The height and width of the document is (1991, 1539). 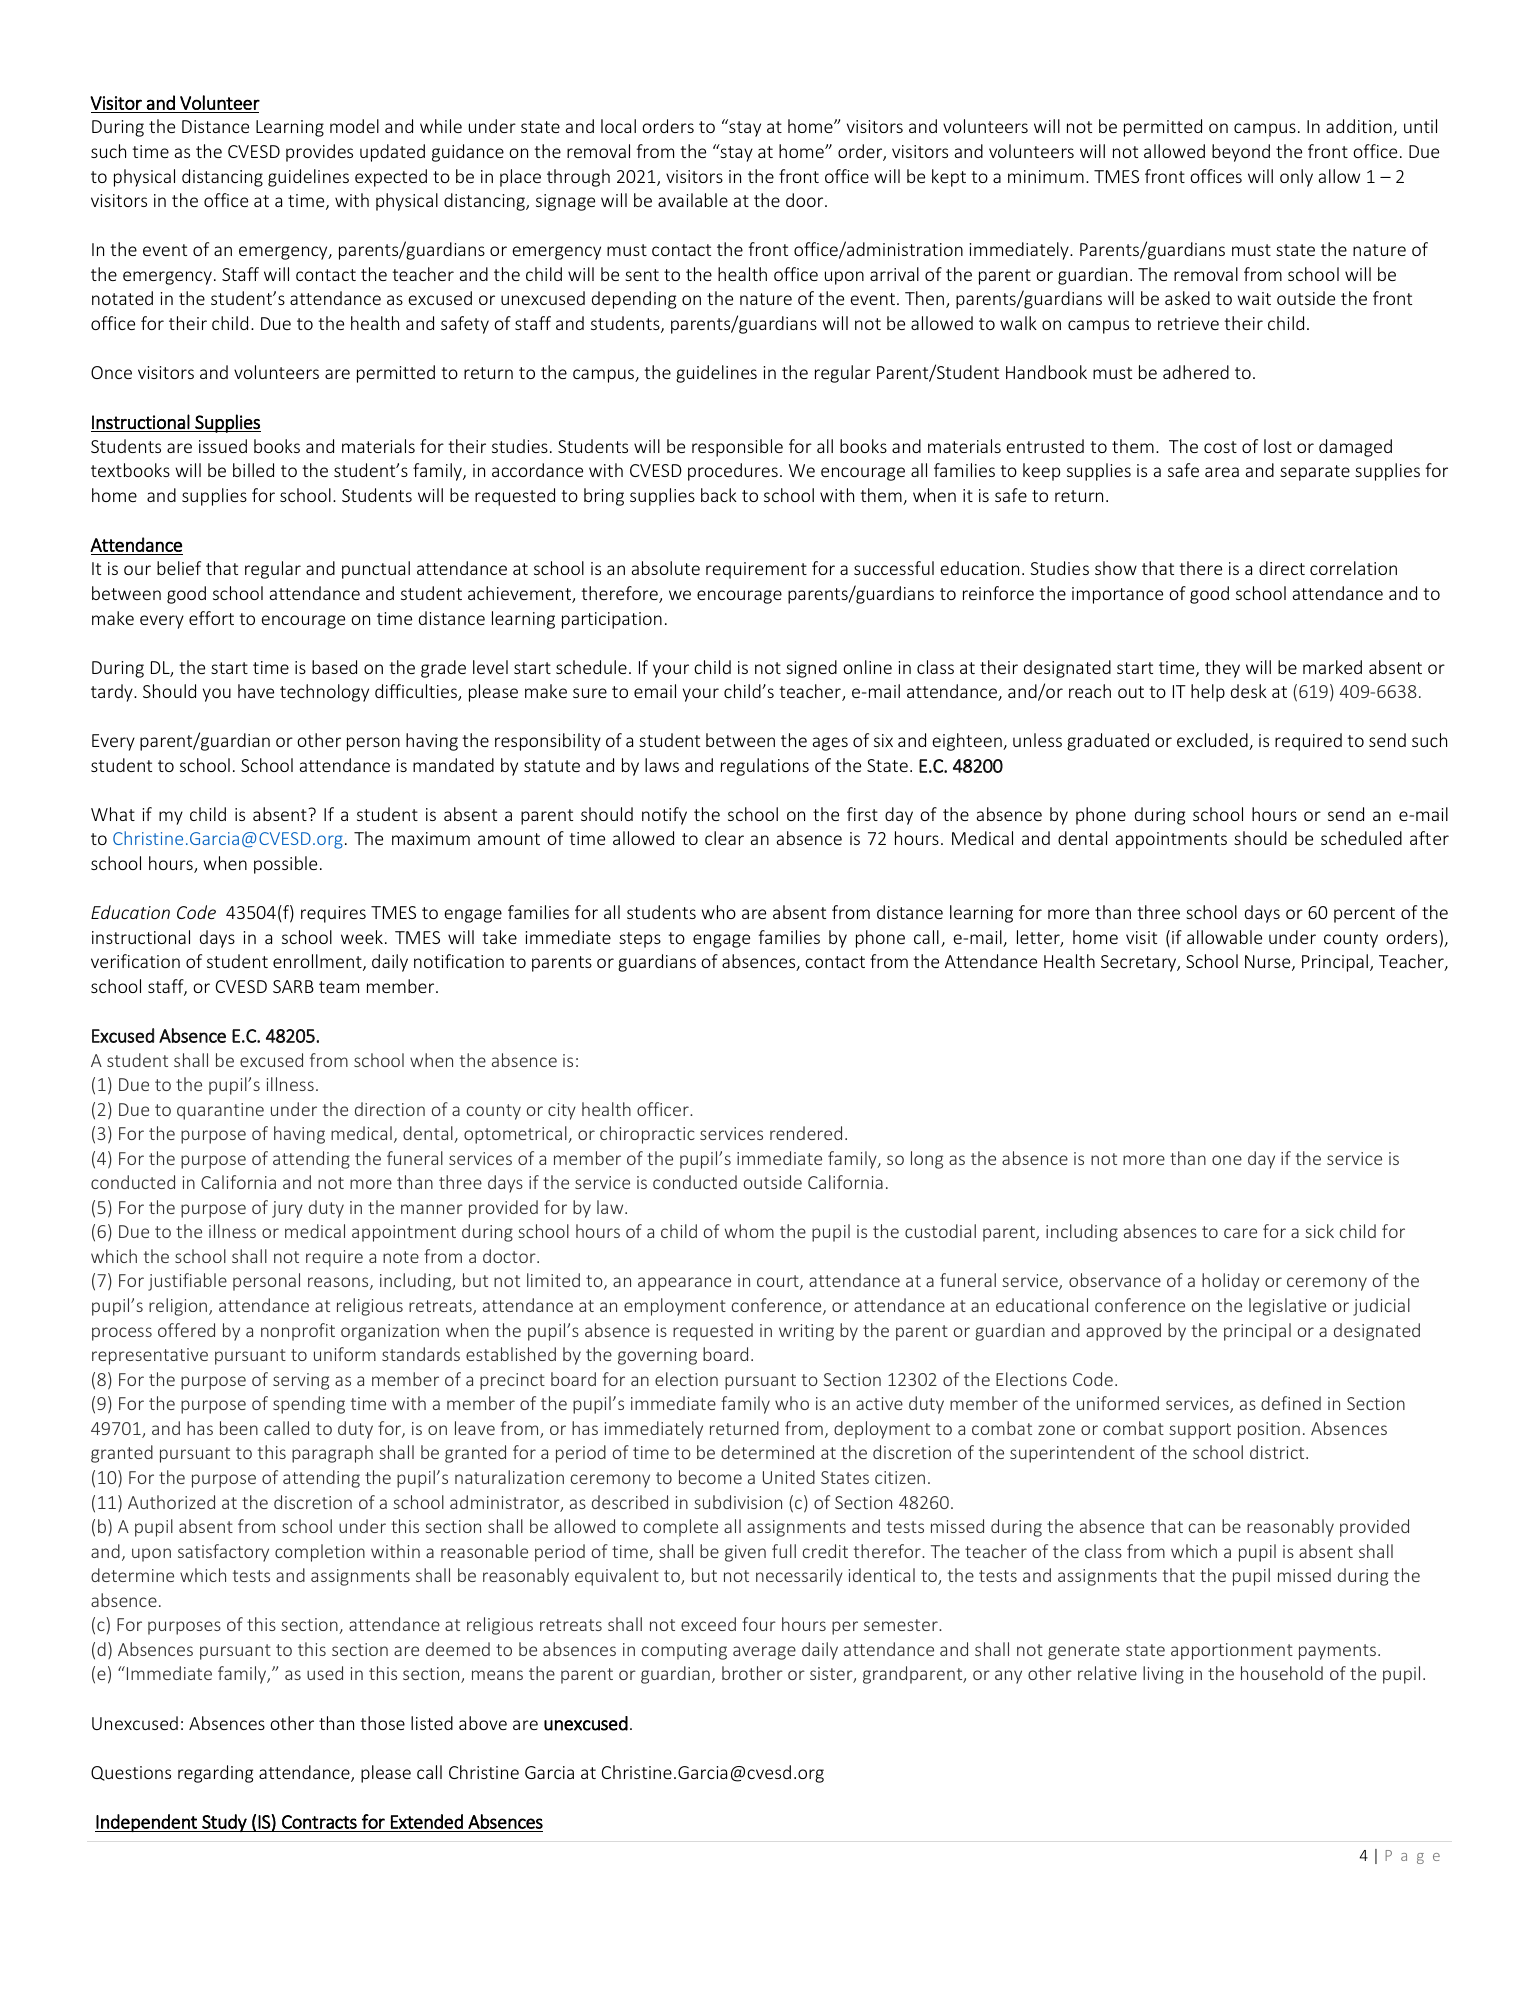 I want to click on enrollment, so click(x=318, y=962).
